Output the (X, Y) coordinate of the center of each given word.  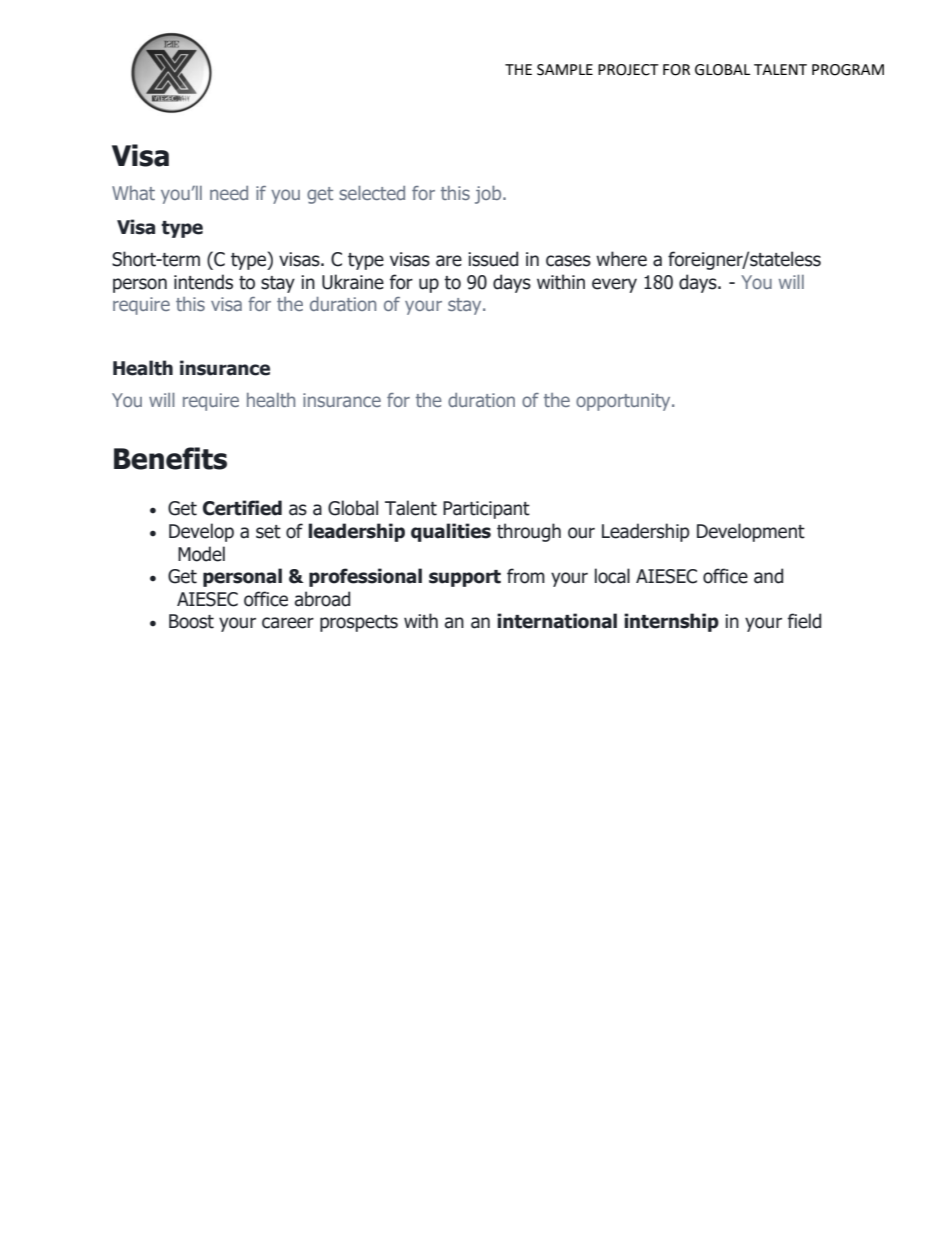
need (229, 193)
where (621, 259)
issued (493, 259)
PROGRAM (848, 70)
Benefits (170, 458)
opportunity (624, 402)
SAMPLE (565, 70)
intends (203, 282)
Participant (486, 510)
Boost (191, 621)
